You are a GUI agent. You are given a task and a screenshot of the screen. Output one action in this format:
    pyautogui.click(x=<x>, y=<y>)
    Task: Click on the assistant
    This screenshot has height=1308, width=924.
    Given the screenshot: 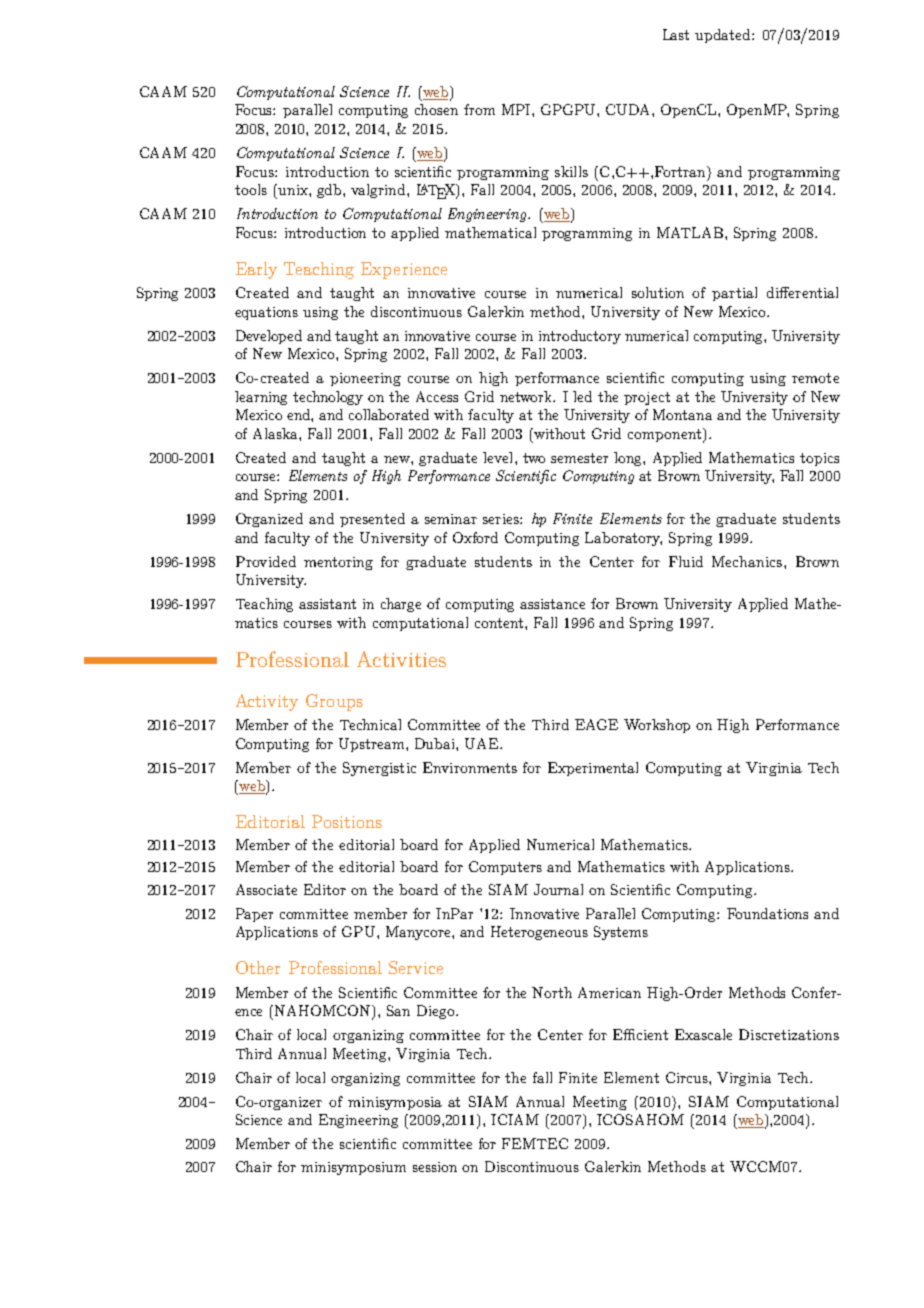 What is the action you would take?
    pyautogui.click(x=327, y=604)
